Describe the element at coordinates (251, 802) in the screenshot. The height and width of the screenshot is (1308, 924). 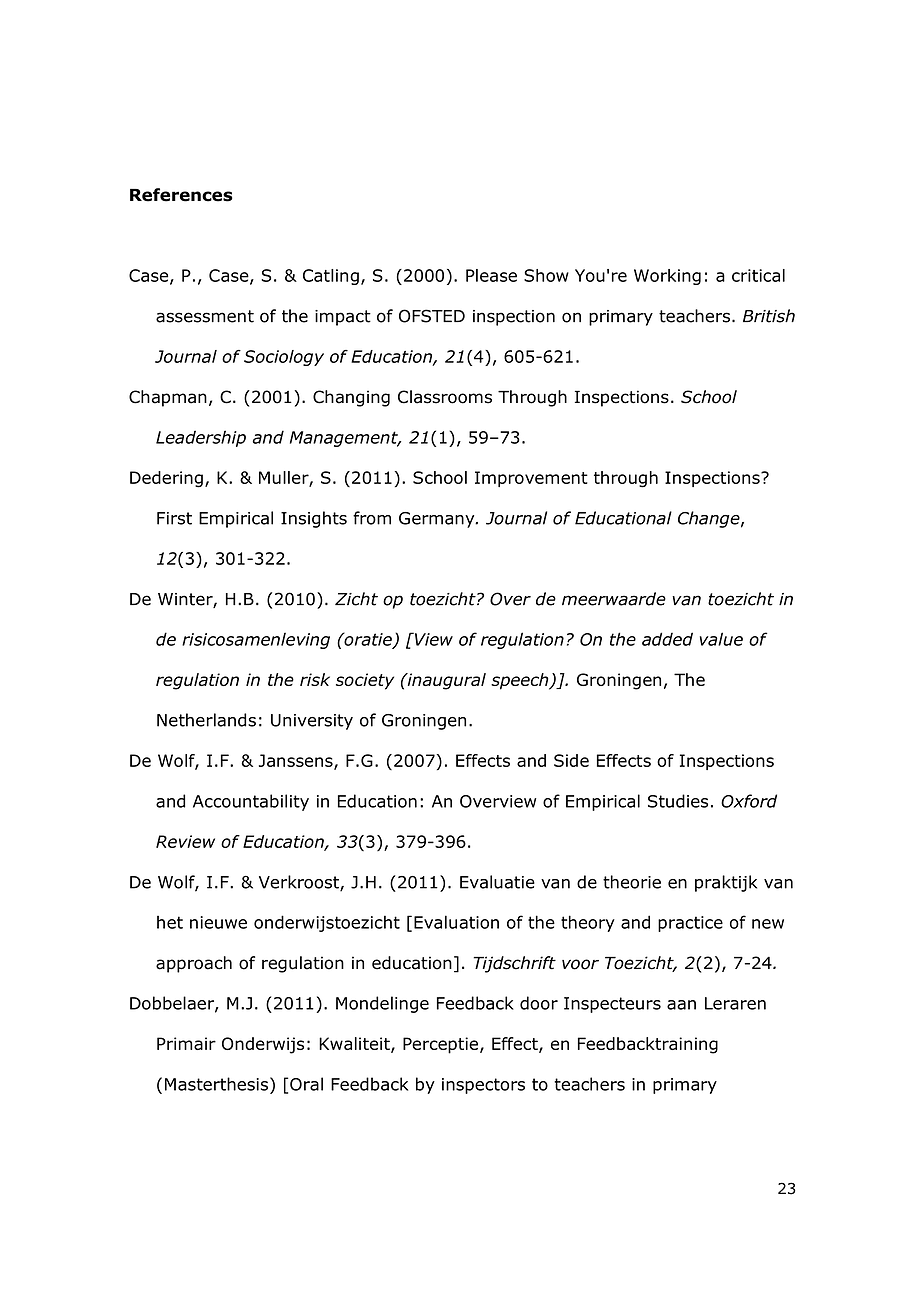
I see `Accountability` at that location.
